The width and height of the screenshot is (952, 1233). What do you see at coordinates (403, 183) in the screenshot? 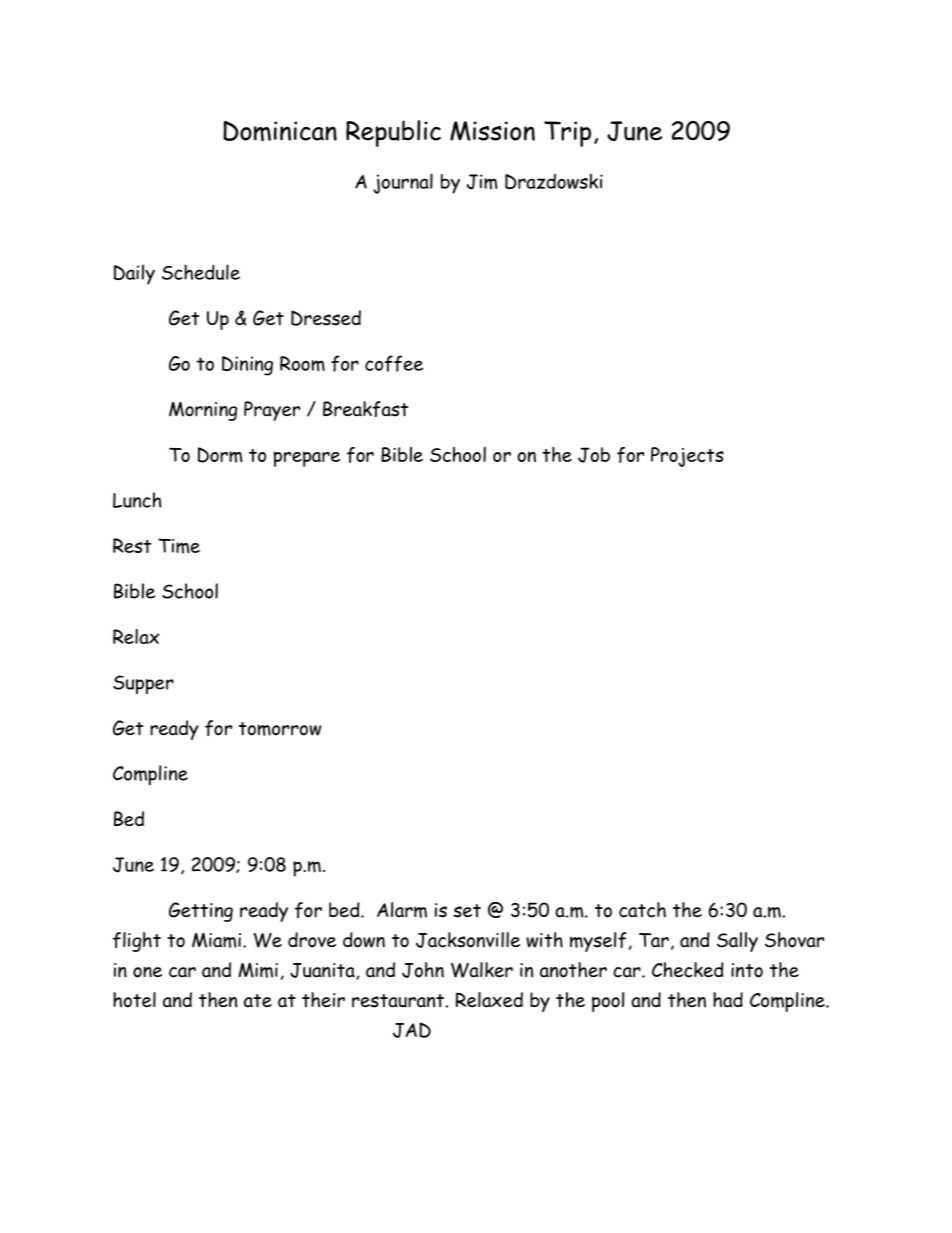
I see `journal` at bounding box center [403, 183].
